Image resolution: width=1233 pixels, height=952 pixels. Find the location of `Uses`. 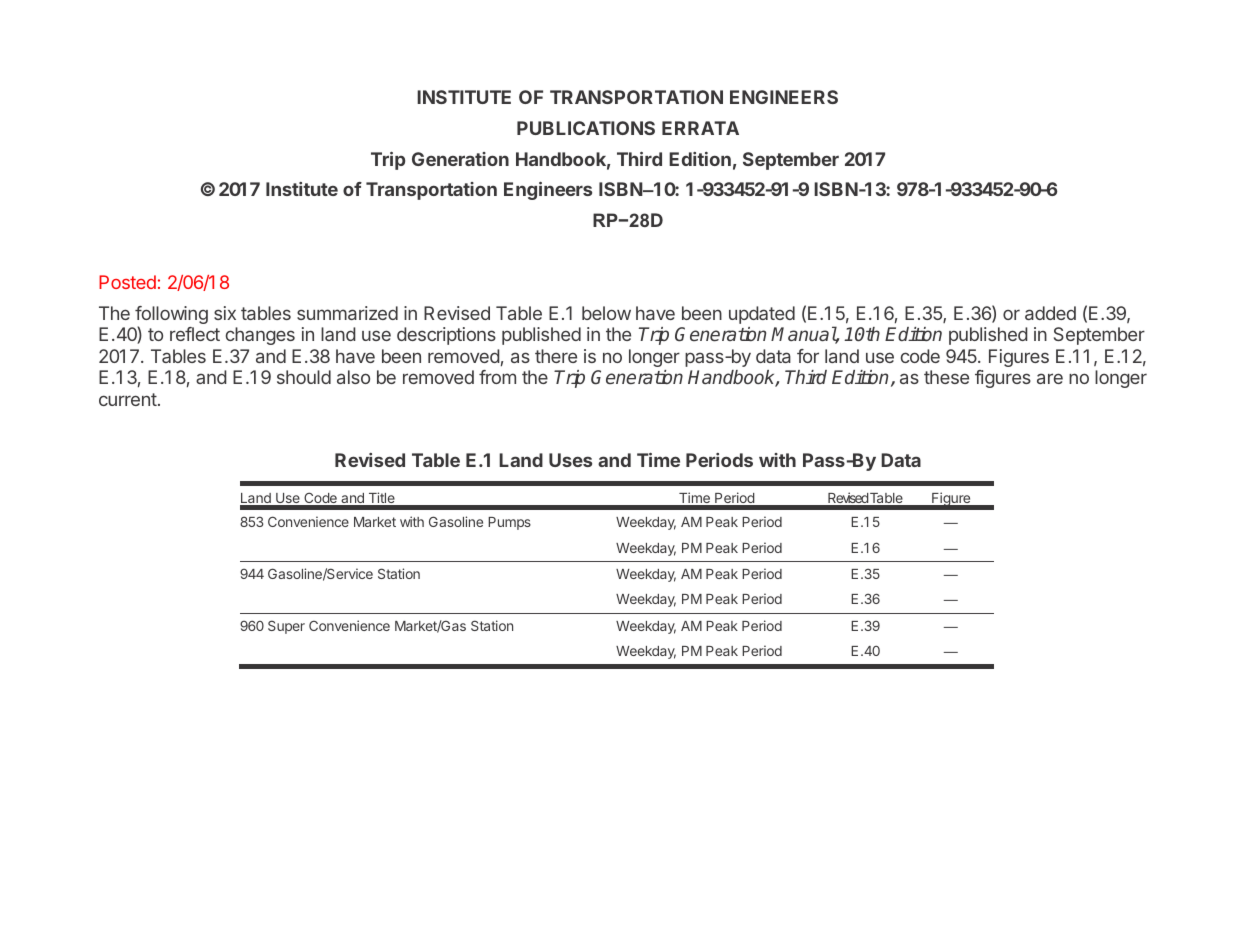

Uses is located at coordinates (570, 460).
